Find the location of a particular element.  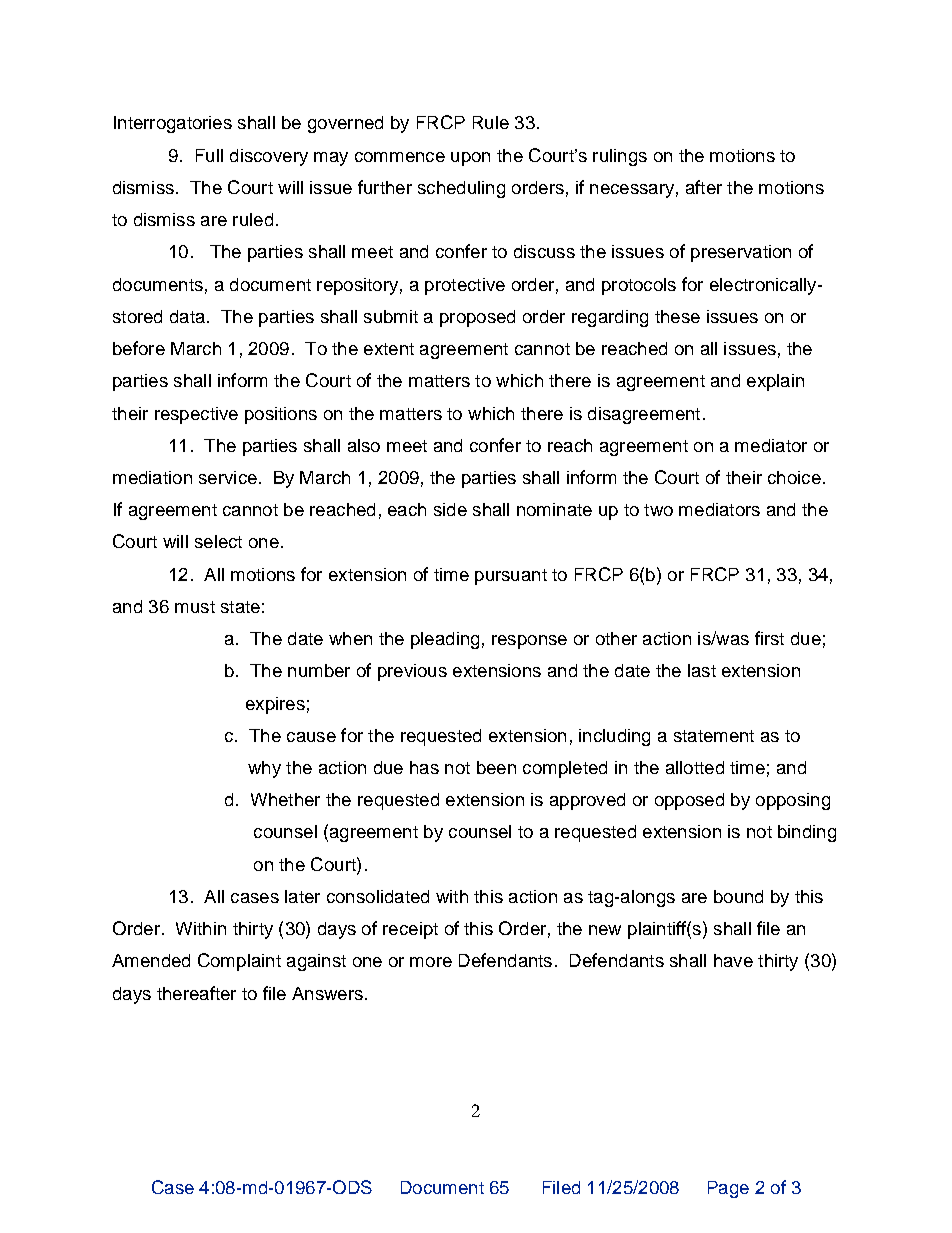

side is located at coordinates (450, 509).
